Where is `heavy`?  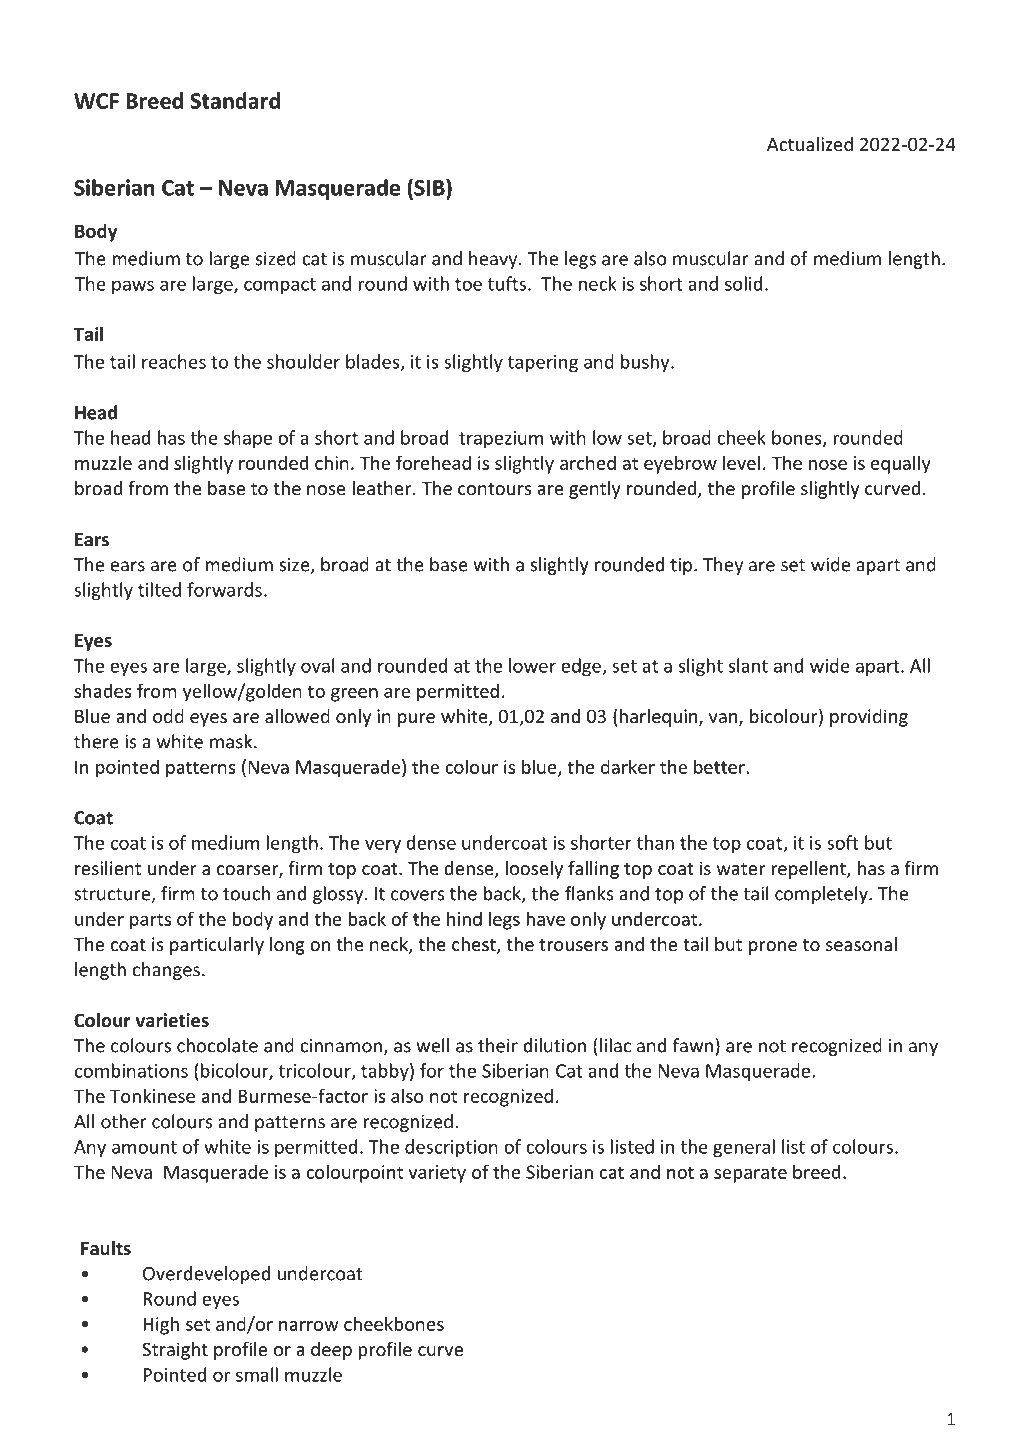 heavy is located at coordinates (494, 260).
